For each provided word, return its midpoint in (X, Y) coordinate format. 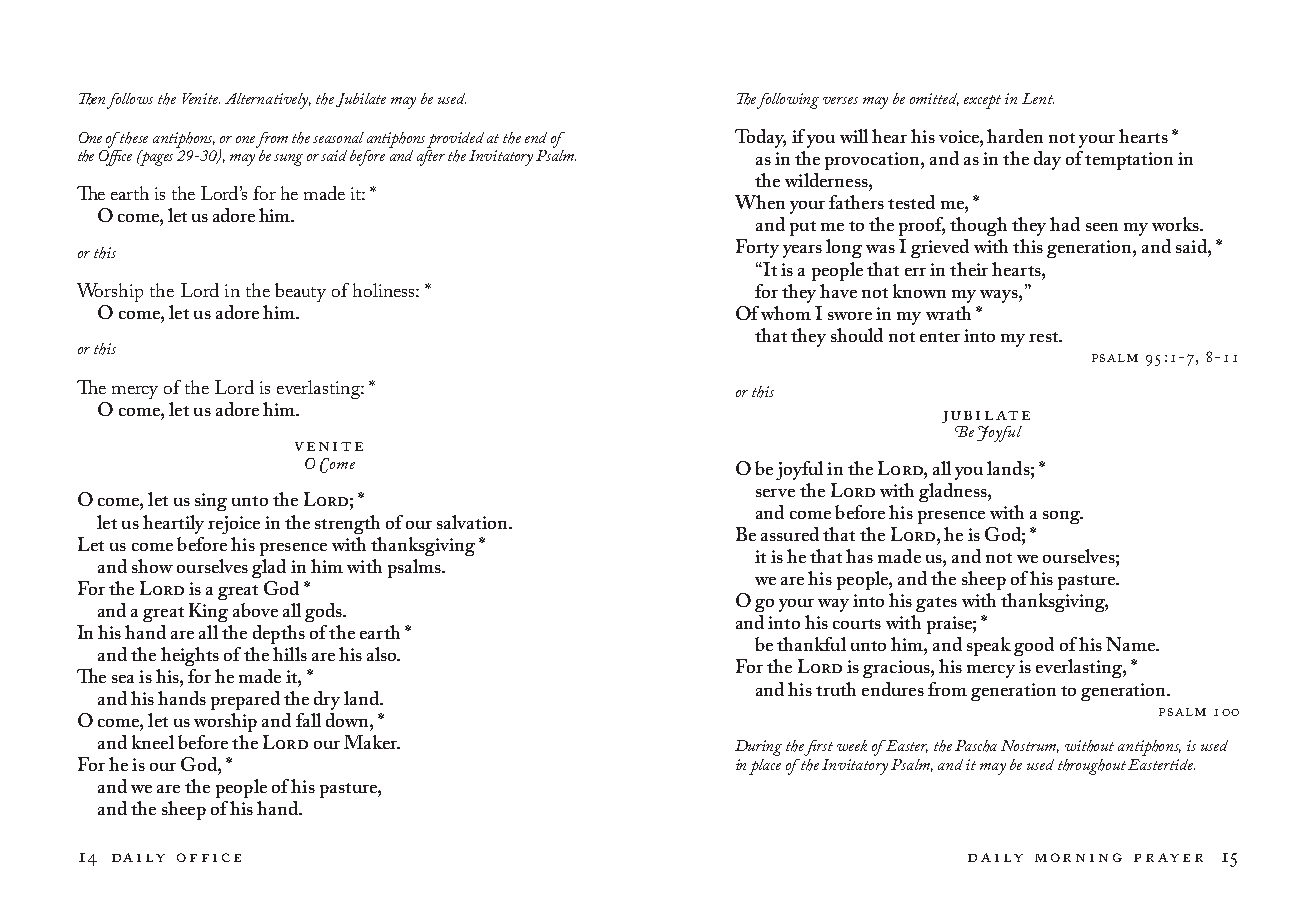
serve (775, 493)
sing (211, 502)
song (1063, 517)
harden (1015, 136)
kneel (153, 742)
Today (760, 138)
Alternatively (268, 101)
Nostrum (1030, 746)
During (758, 748)
